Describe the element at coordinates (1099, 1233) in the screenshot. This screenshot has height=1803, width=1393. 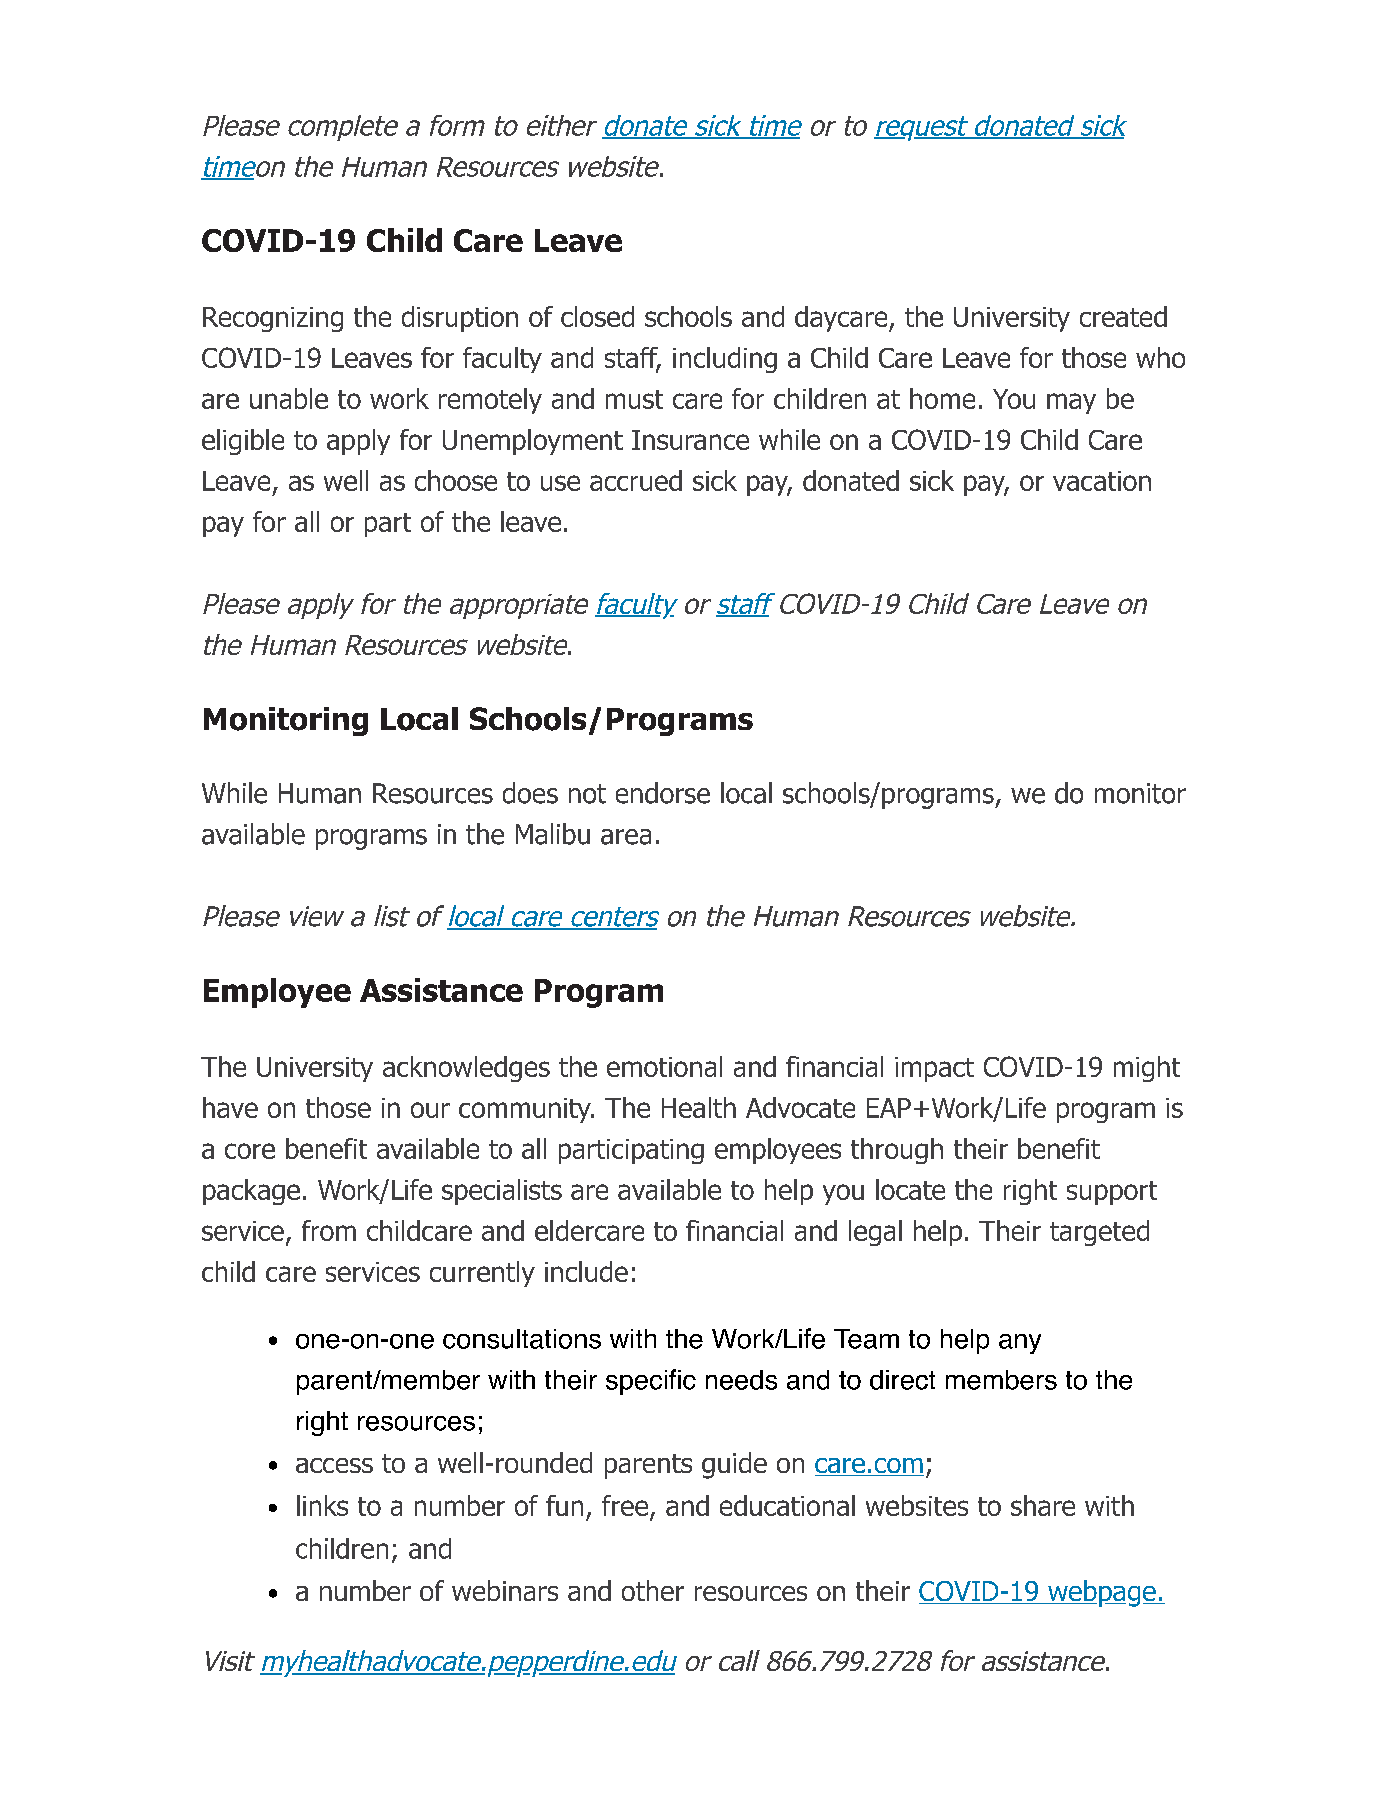
I see `targeted` at that location.
